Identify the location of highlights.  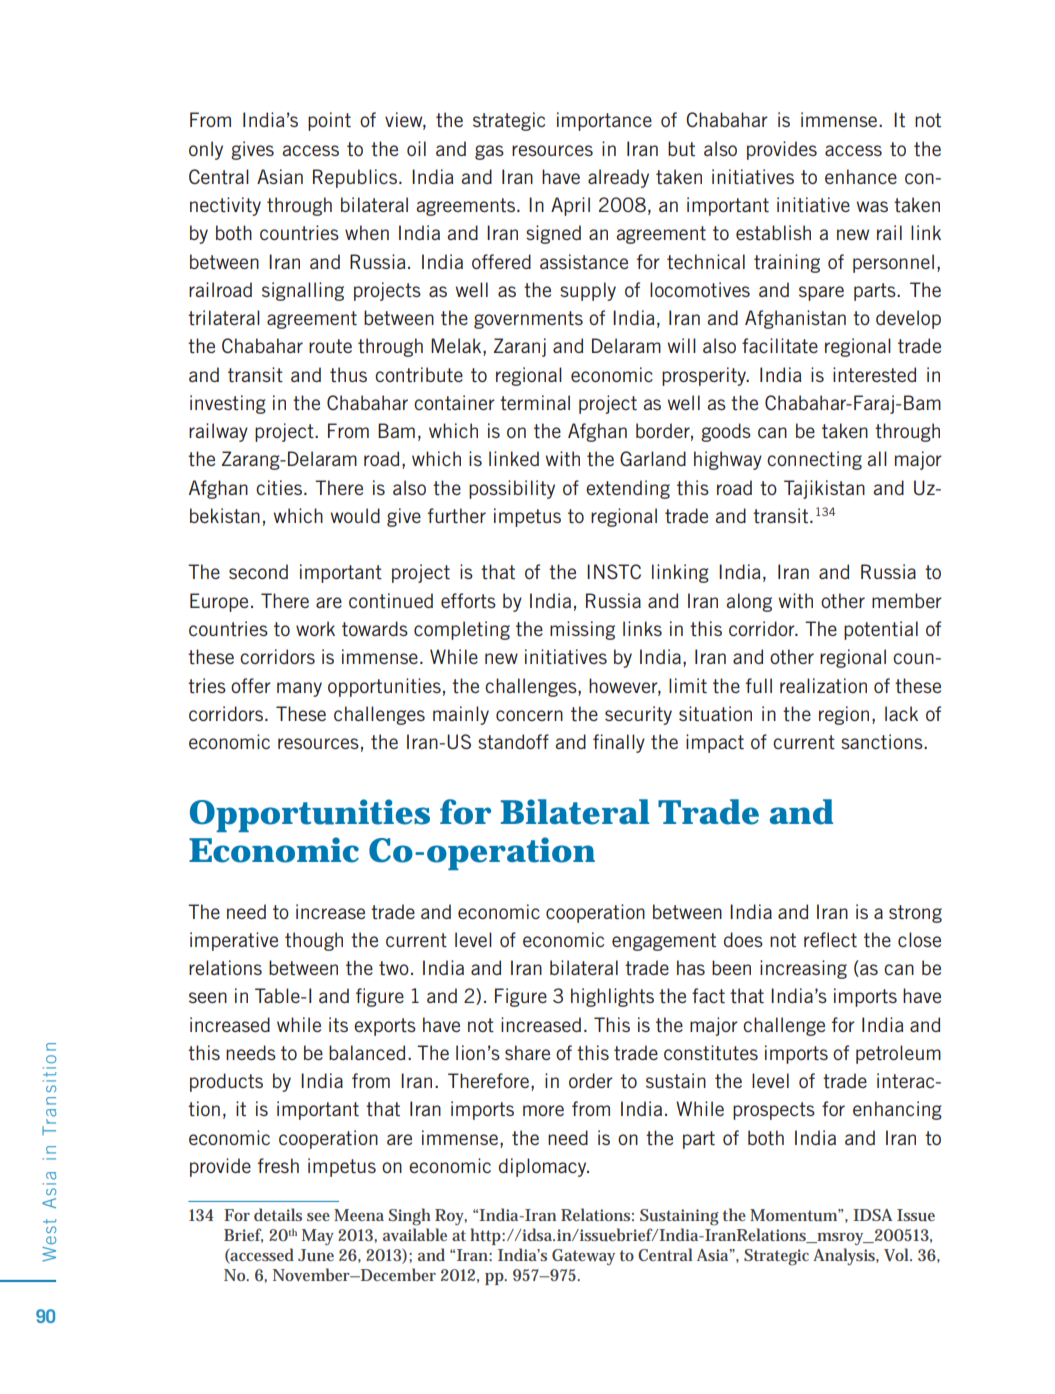
(612, 997).
